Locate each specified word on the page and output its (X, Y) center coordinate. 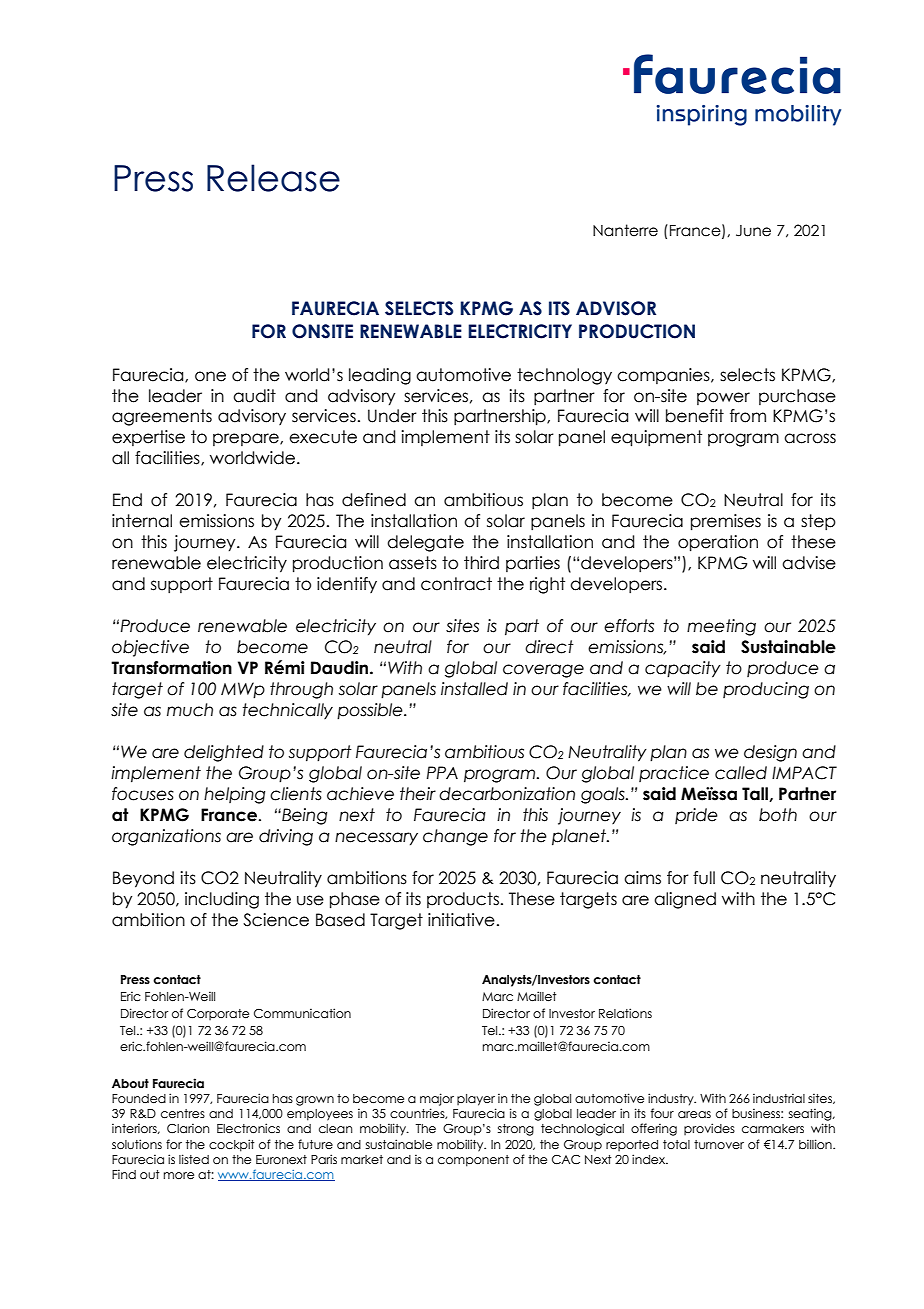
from (748, 416)
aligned (685, 900)
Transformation (171, 668)
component (473, 1161)
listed (194, 1159)
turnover (719, 1144)
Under (392, 416)
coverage (543, 671)
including (222, 900)
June (753, 231)
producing (766, 690)
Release (273, 178)
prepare (247, 439)
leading (380, 376)
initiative (461, 920)
